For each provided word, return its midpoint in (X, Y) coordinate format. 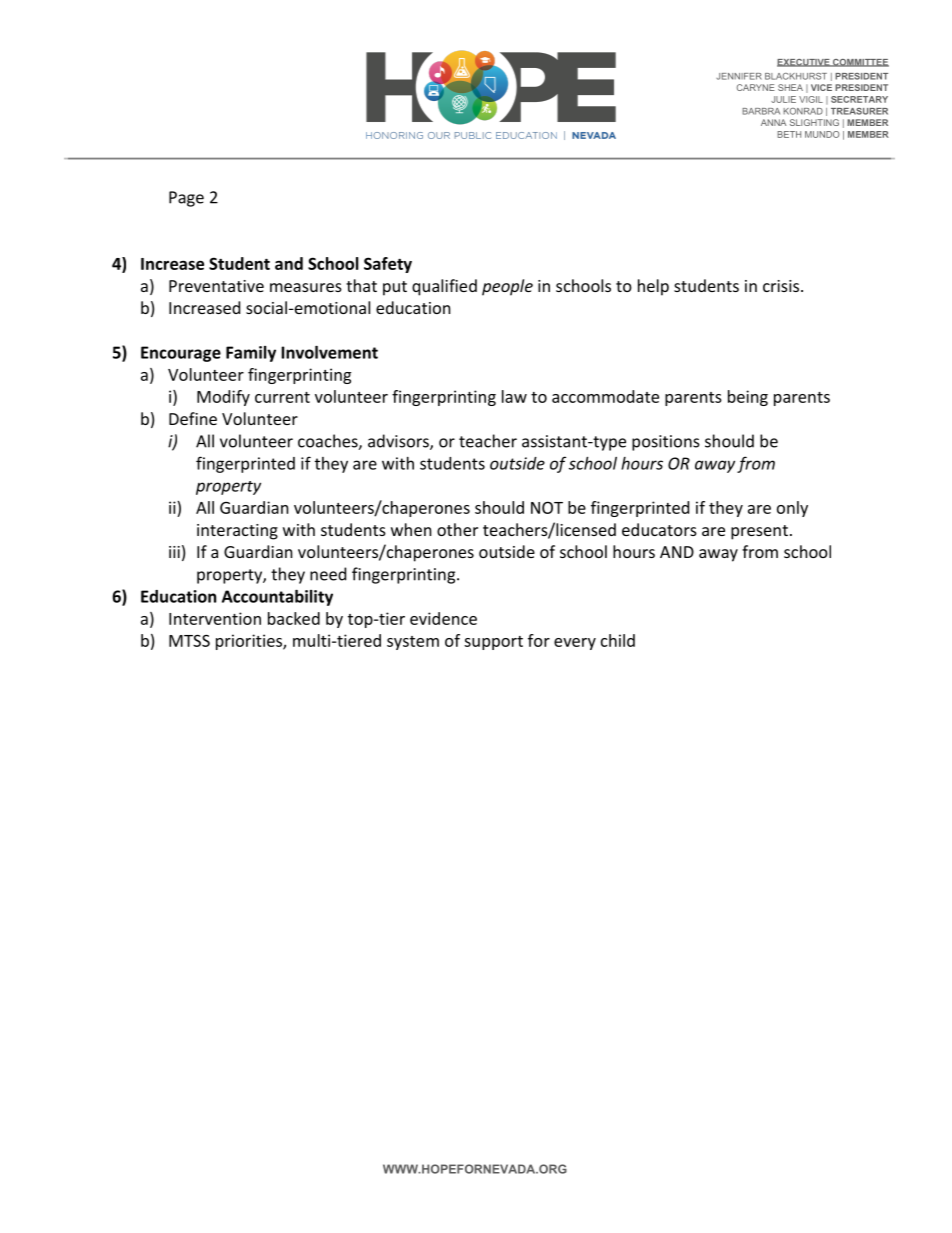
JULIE (783, 99)
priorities (250, 642)
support (493, 643)
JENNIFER (739, 76)
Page (186, 199)
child (618, 640)
